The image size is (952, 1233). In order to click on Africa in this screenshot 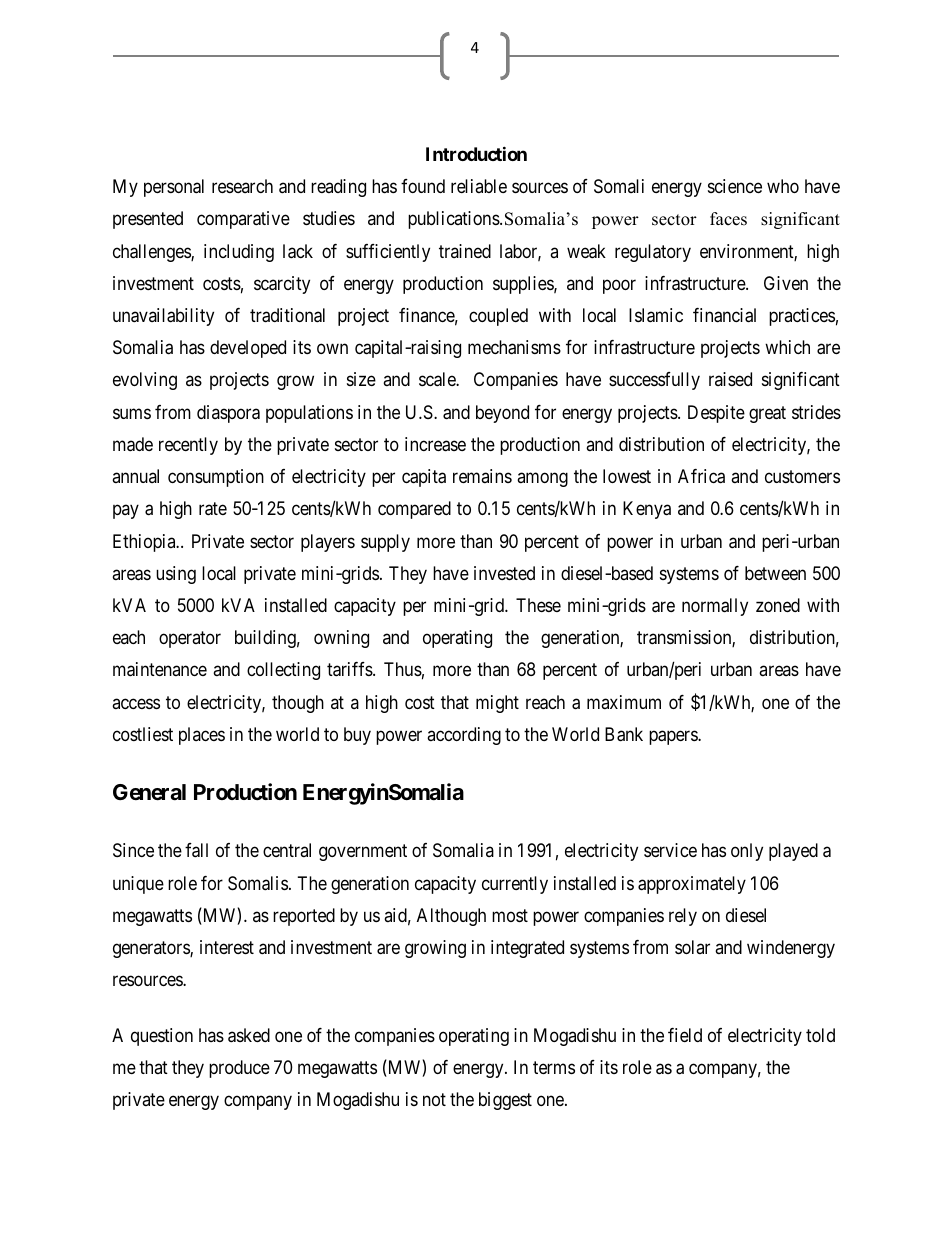, I will do `click(701, 476)`.
